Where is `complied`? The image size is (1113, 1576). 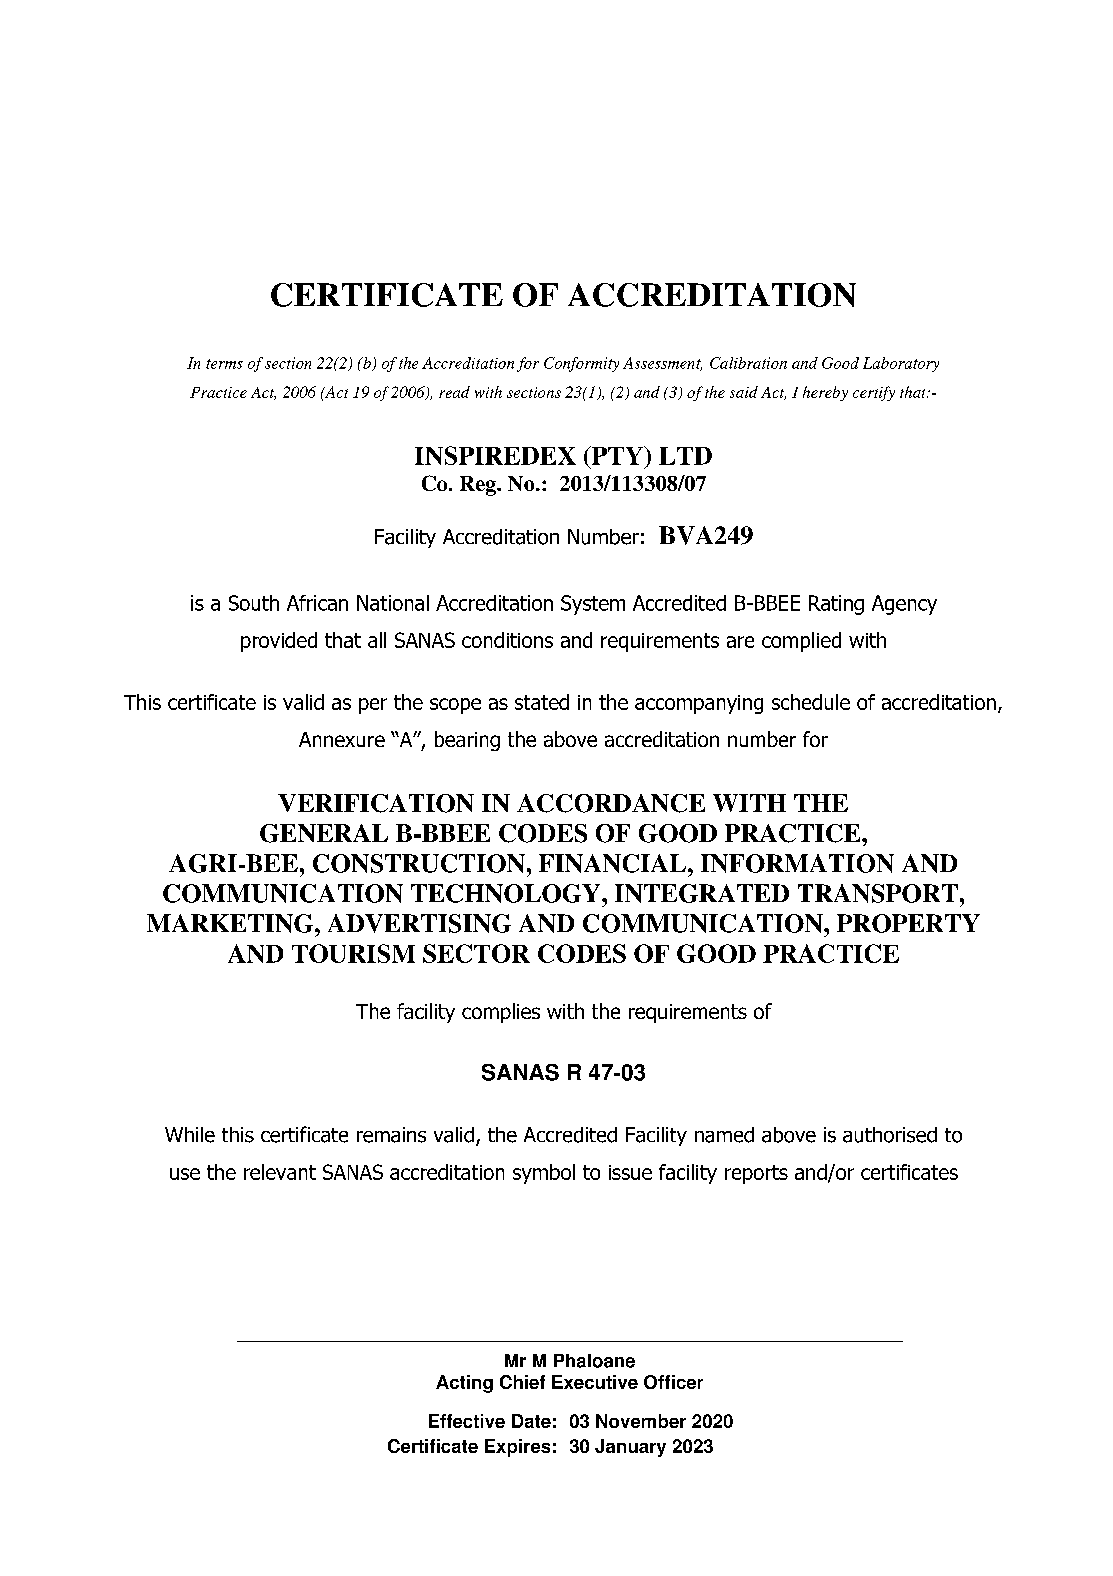
complied is located at coordinates (801, 642).
